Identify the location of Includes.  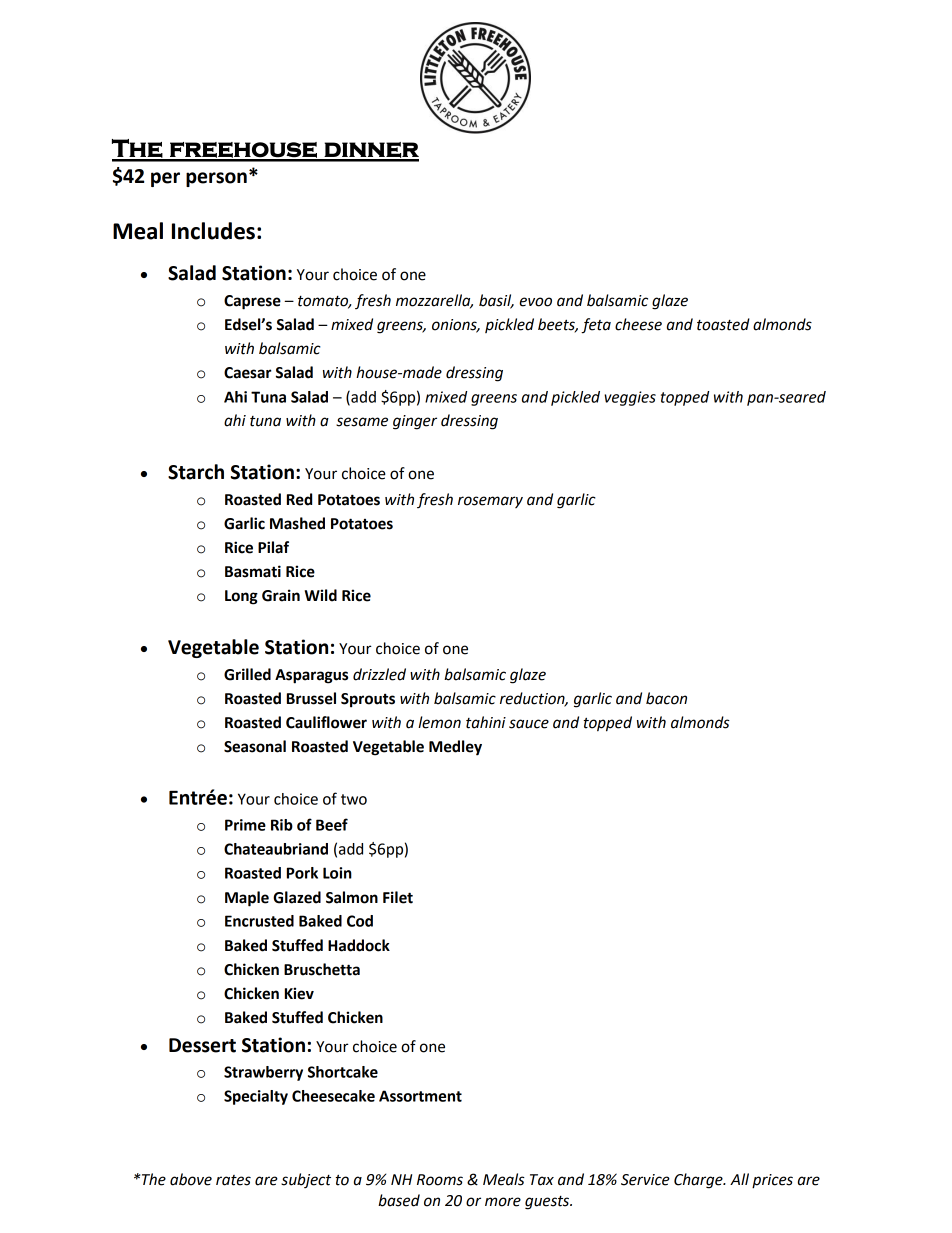
(213, 231).
